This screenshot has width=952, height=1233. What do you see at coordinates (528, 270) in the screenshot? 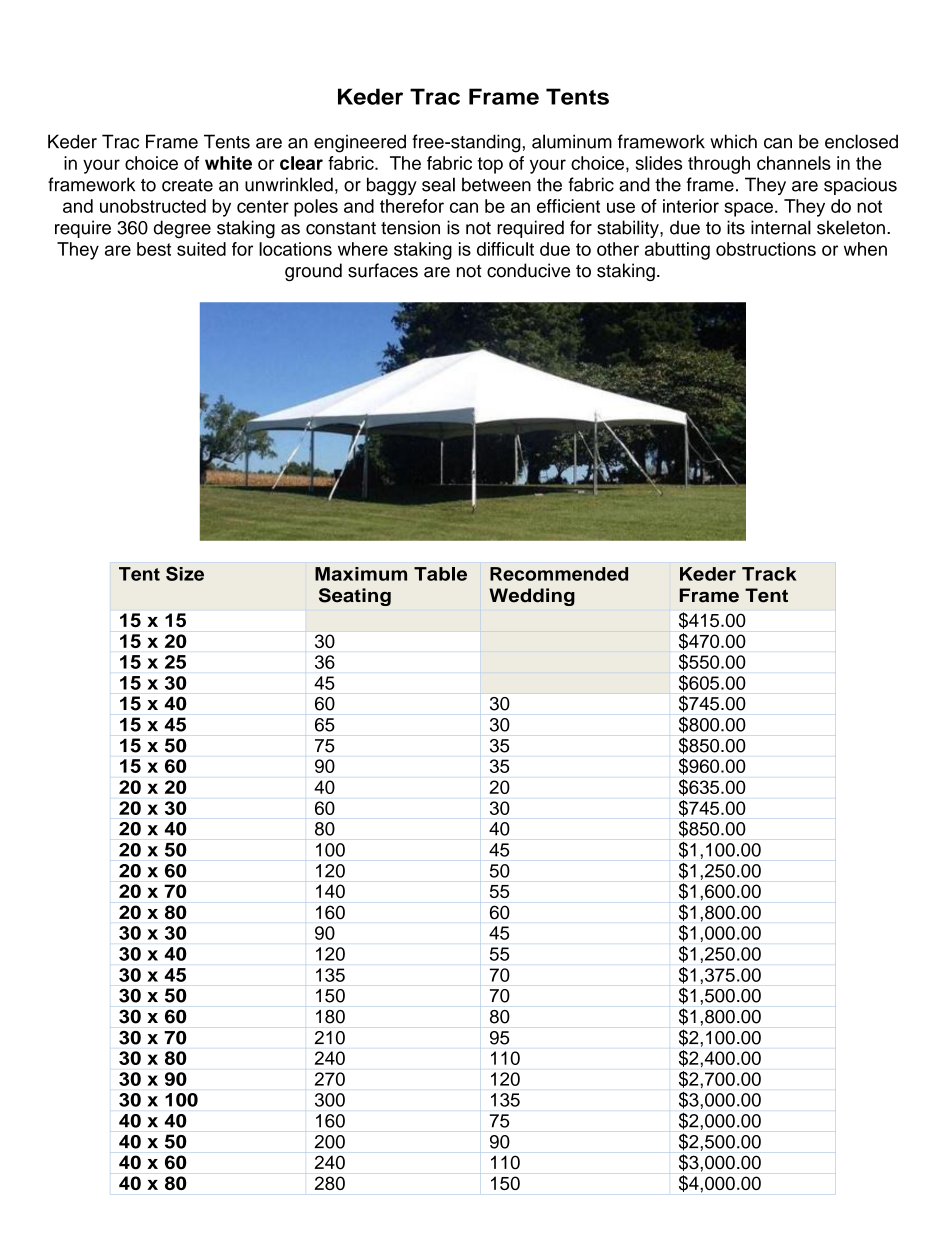
I see `conducive` at bounding box center [528, 270].
